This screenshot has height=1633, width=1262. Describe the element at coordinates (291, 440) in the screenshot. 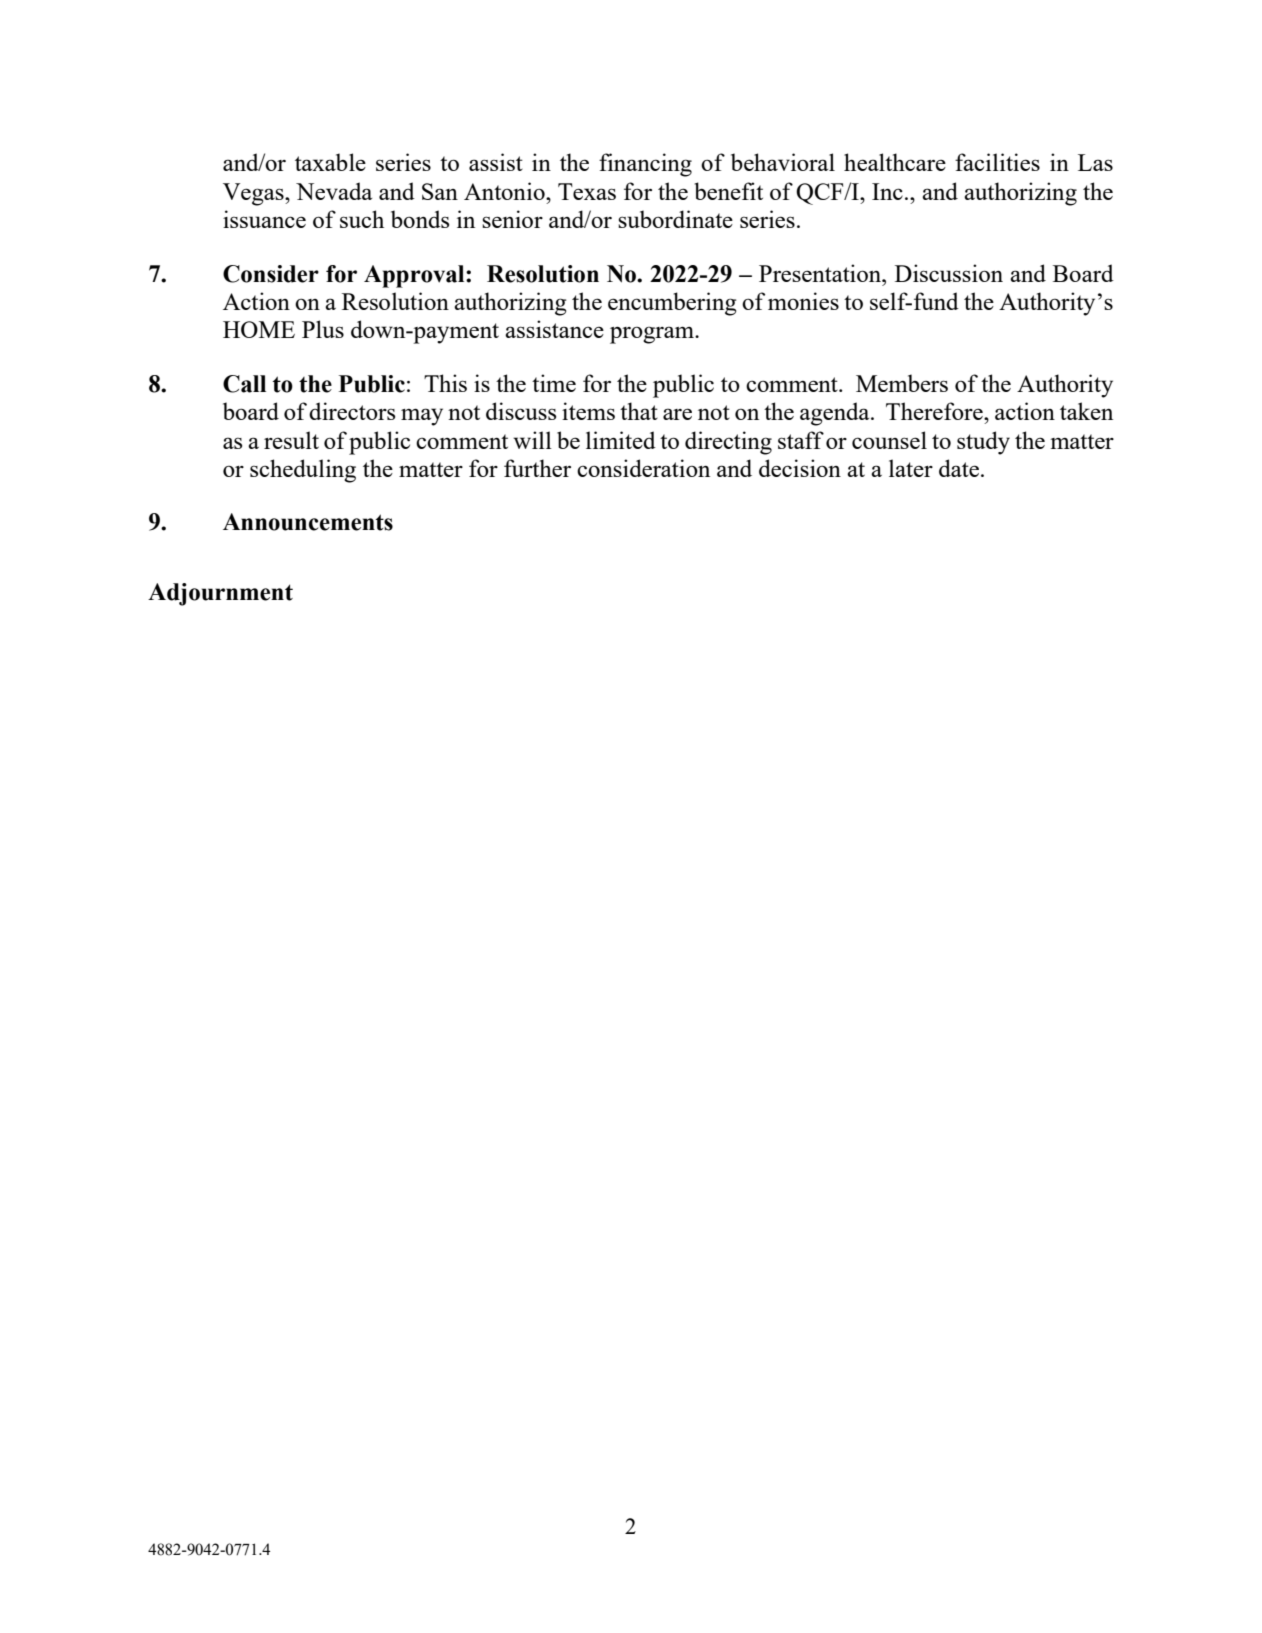

I see `result` at that location.
